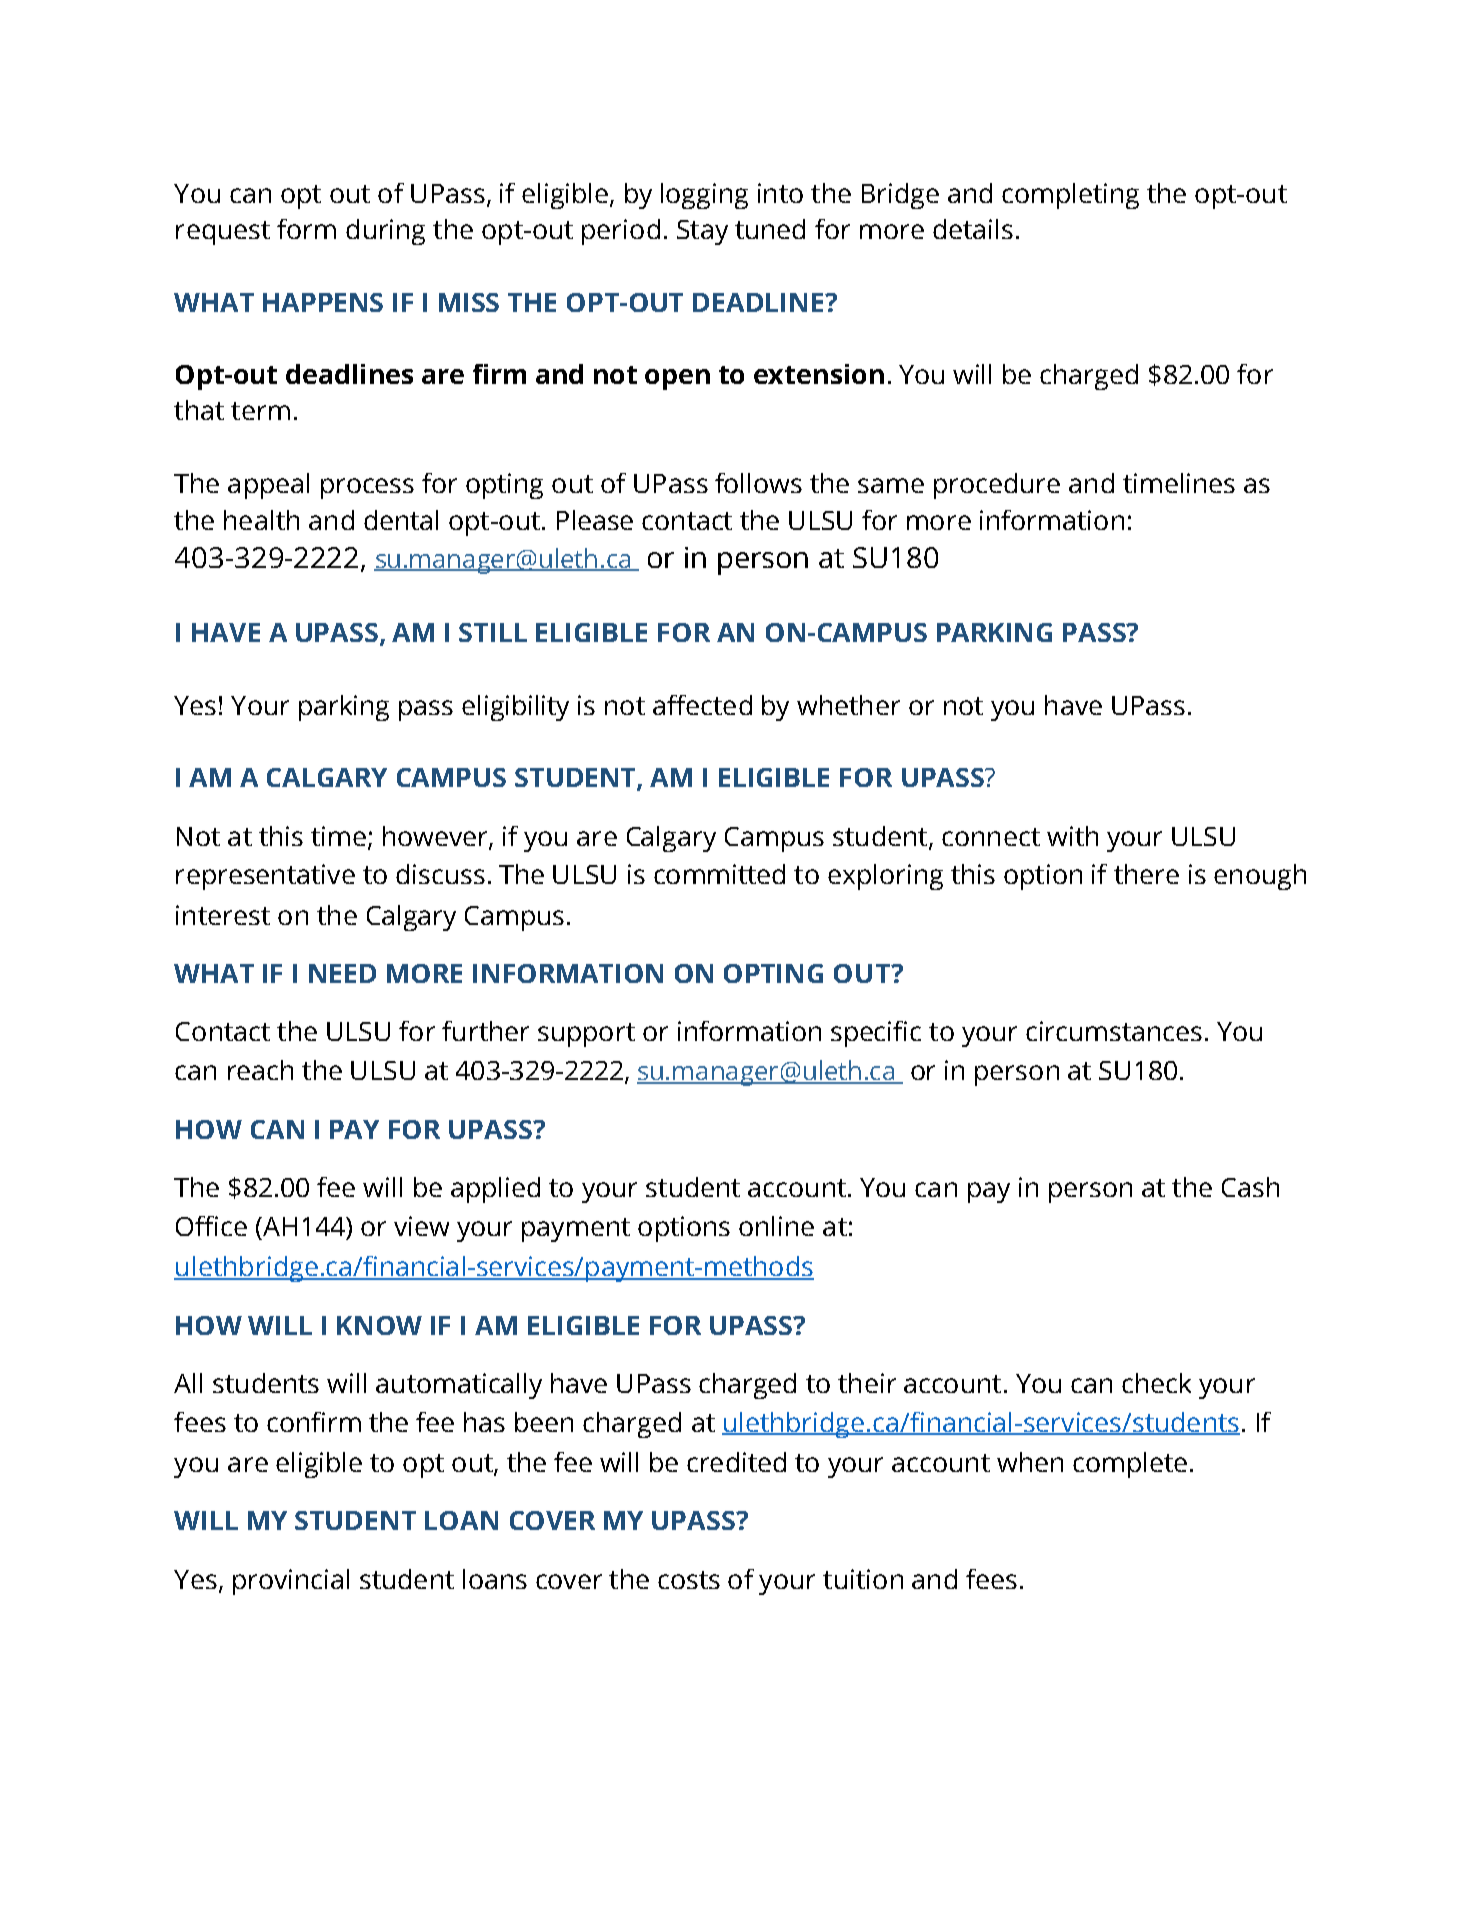 The width and height of the document is (1483, 1919). What do you see at coordinates (1130, 1465) in the document?
I see `complete` at bounding box center [1130, 1465].
